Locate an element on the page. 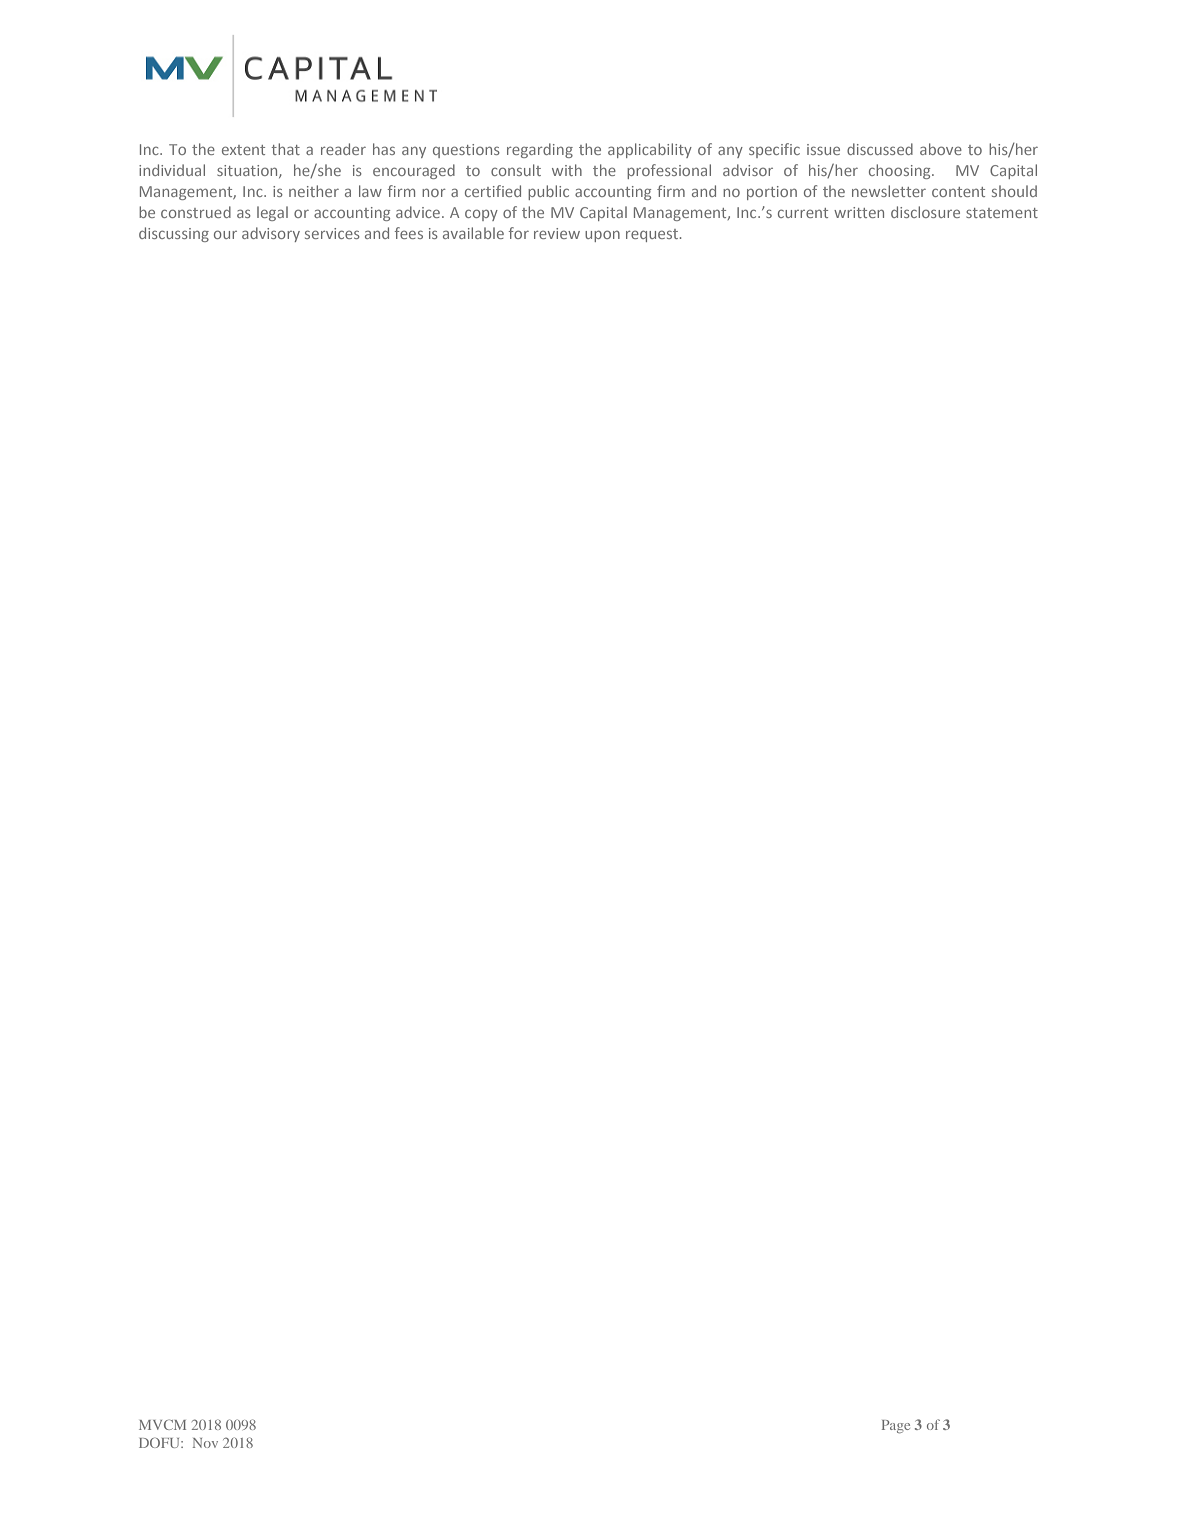  Nov is located at coordinates (205, 1443).
